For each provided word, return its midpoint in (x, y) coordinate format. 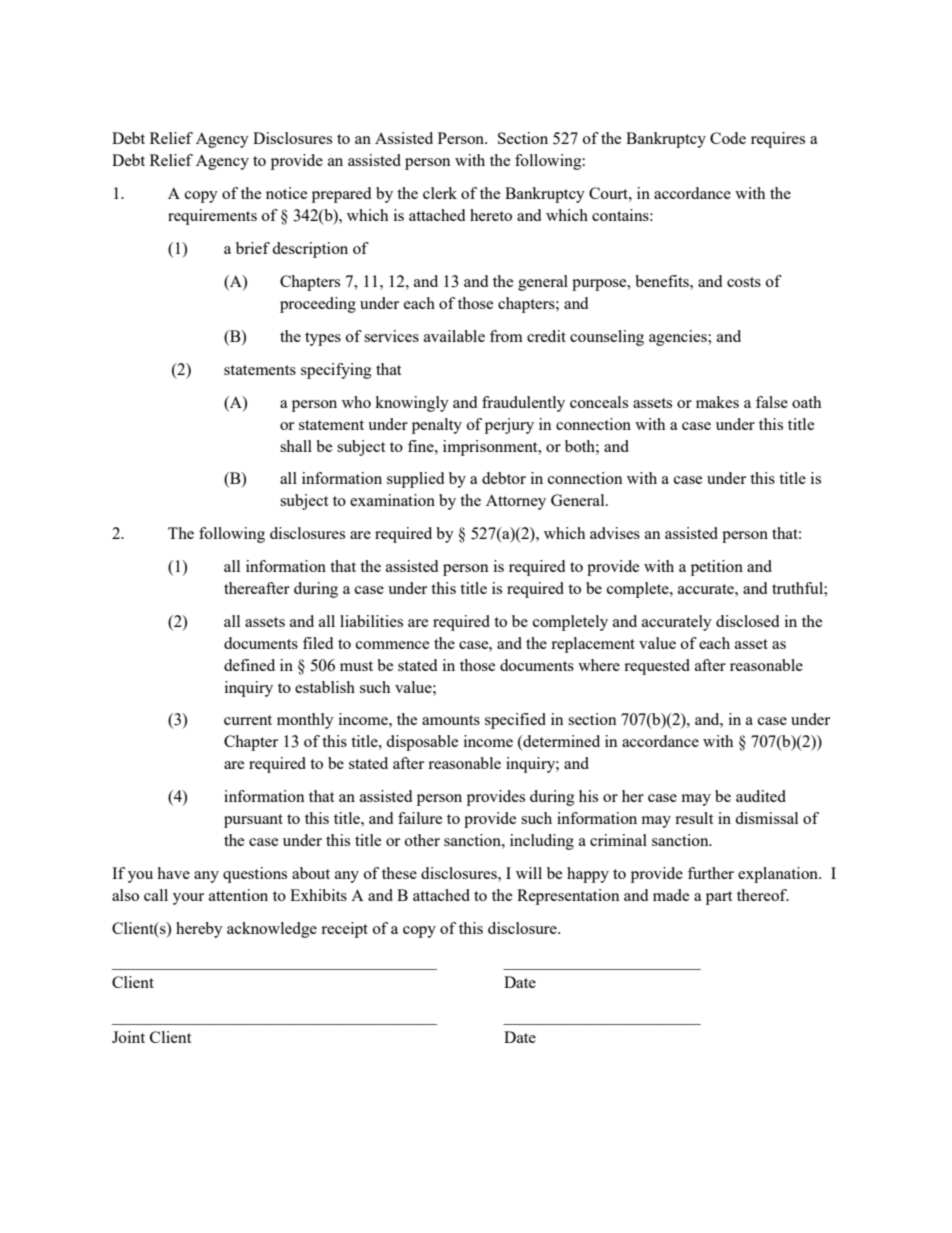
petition (717, 568)
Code (728, 138)
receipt (344, 930)
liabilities (371, 621)
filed (318, 643)
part (719, 898)
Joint (128, 1037)
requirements (212, 217)
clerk (440, 193)
